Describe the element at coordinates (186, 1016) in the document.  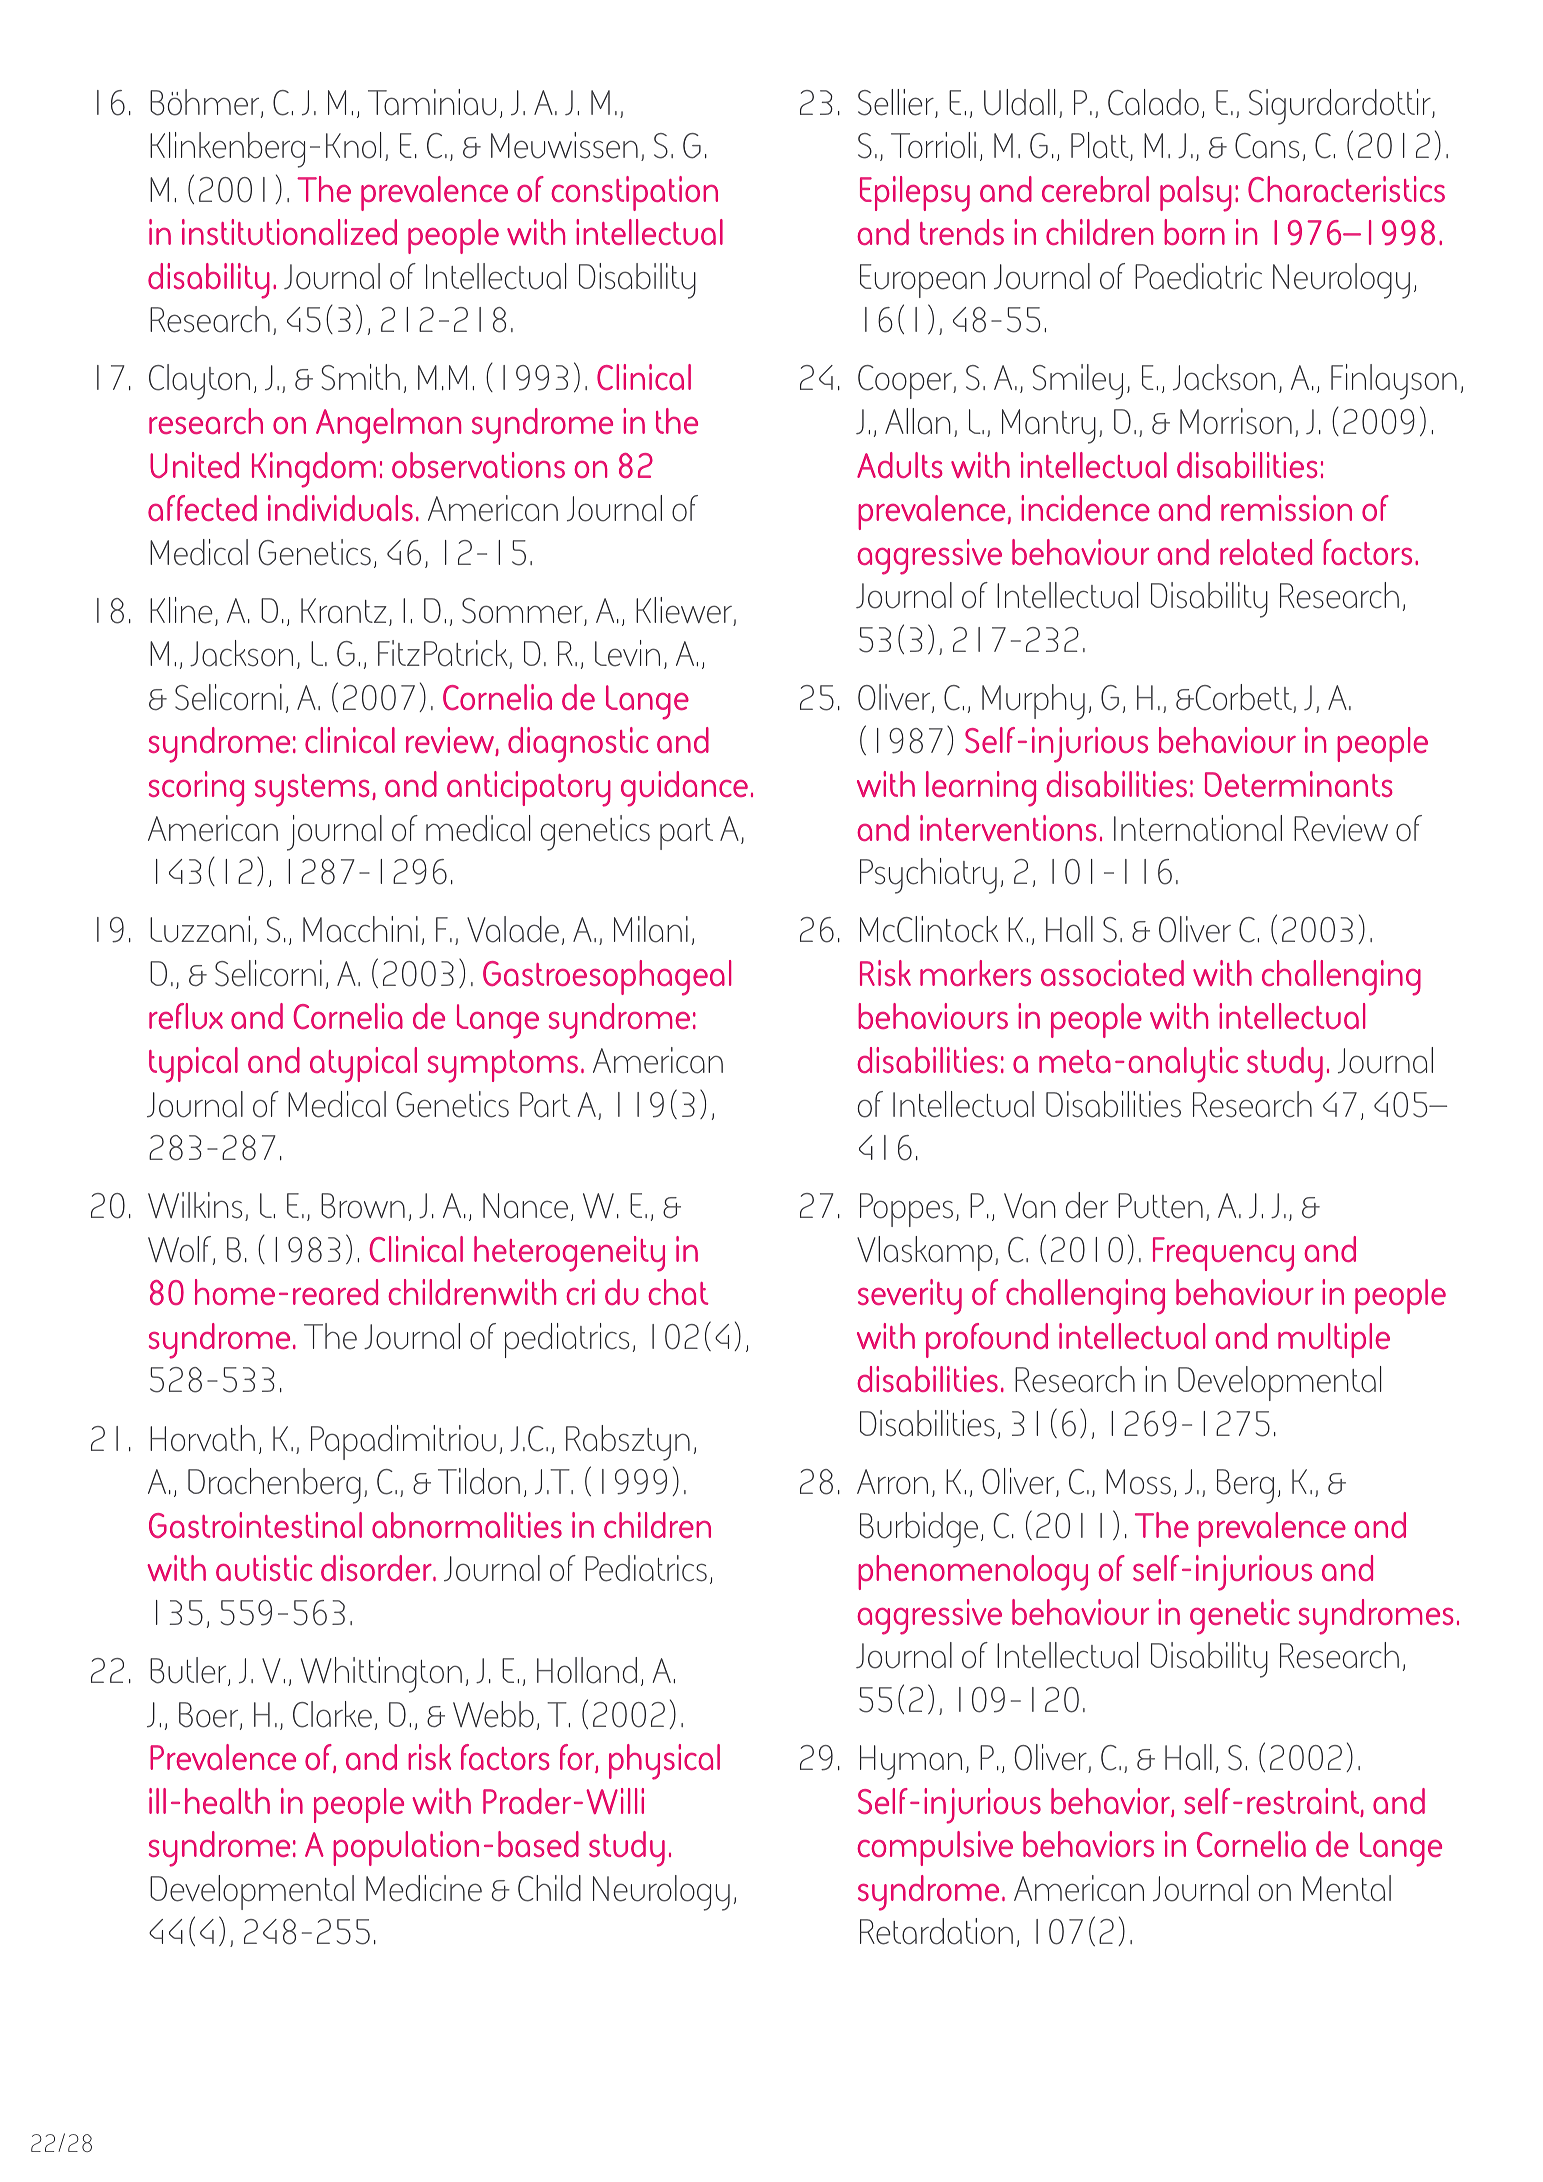
I see `reflux` at that location.
